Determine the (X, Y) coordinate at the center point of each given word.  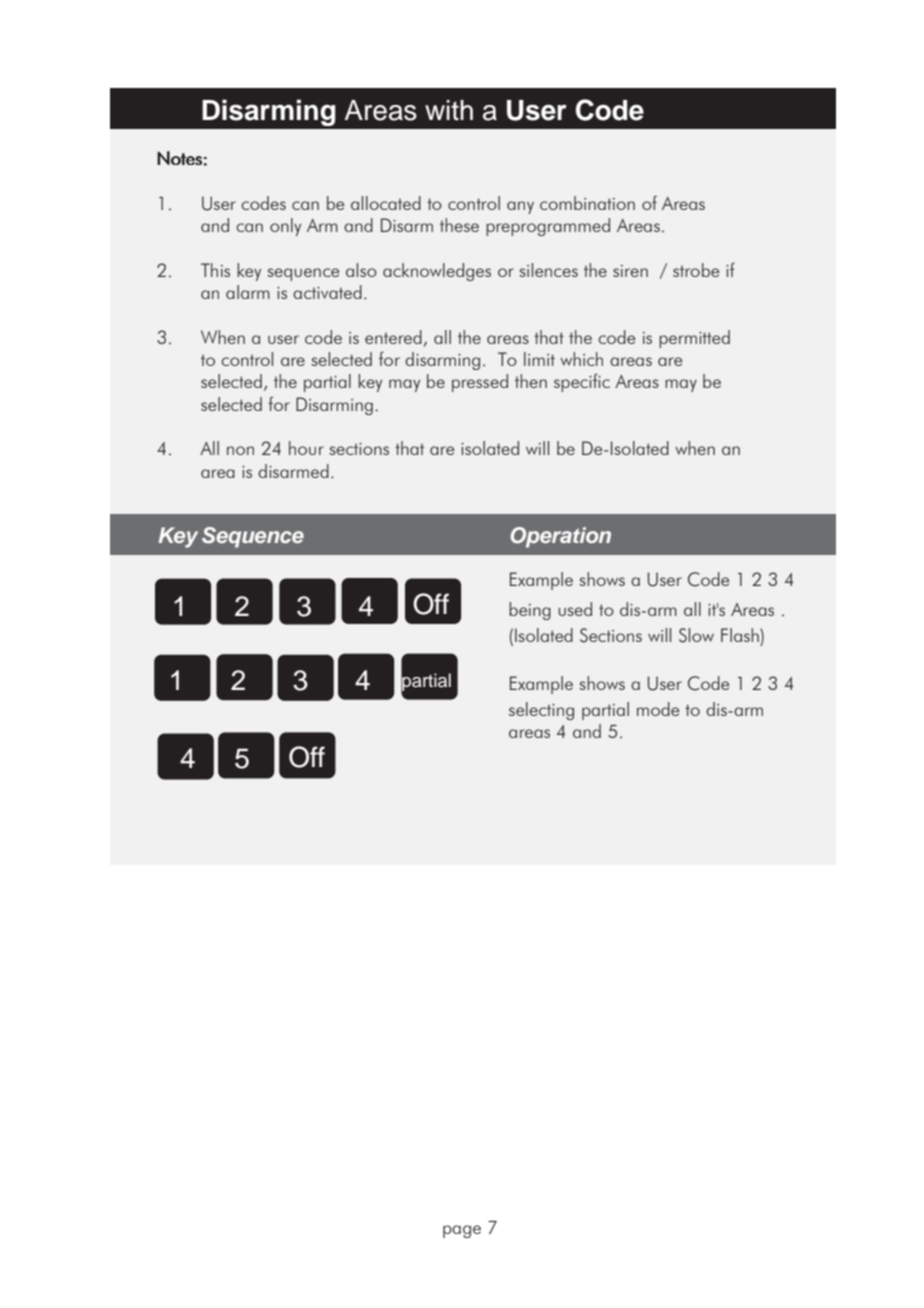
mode (658, 709)
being (530, 611)
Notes (180, 158)
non (240, 450)
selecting (541, 711)
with (449, 110)
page (462, 1231)
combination (587, 203)
